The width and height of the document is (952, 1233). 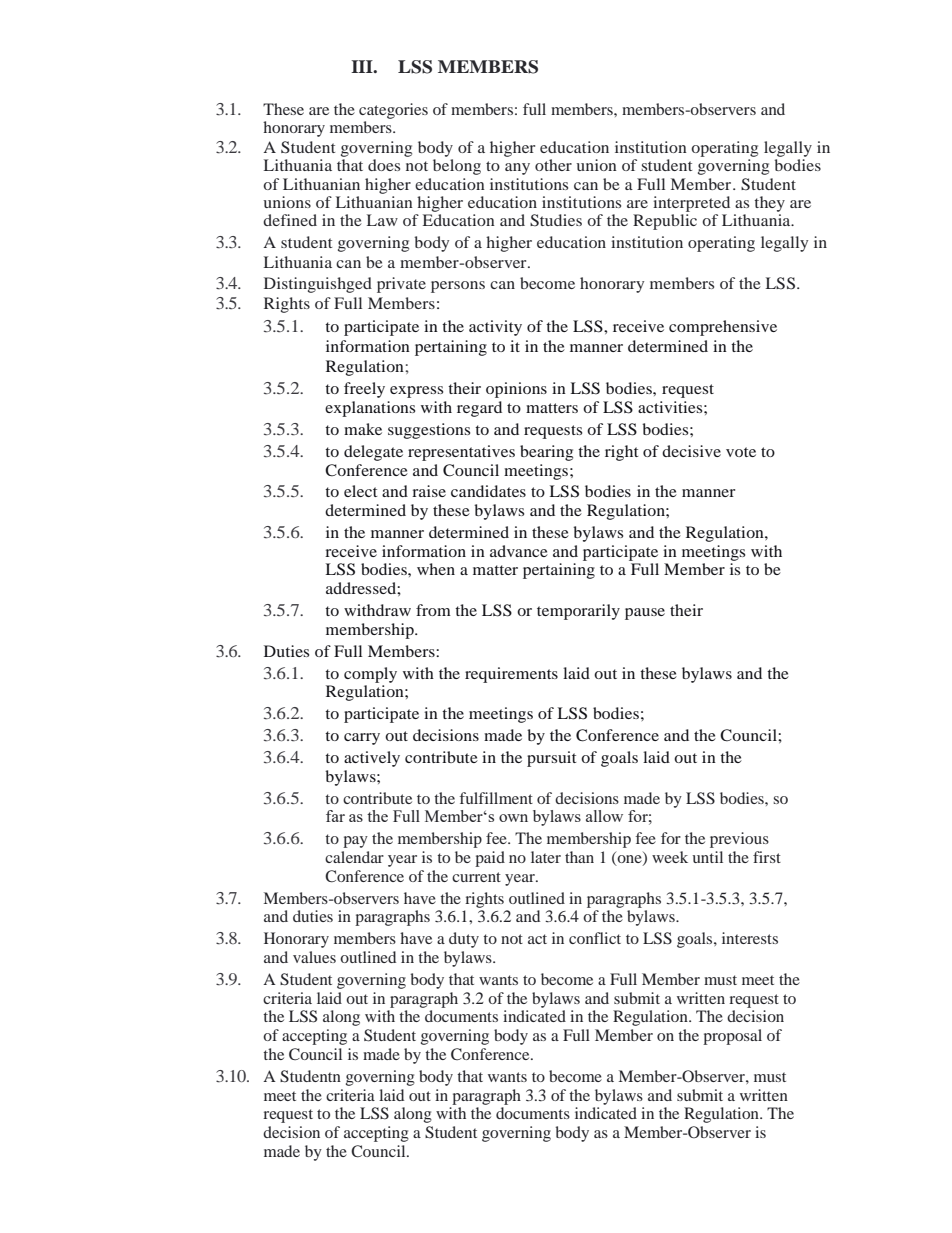 I want to click on duty, so click(x=464, y=940).
